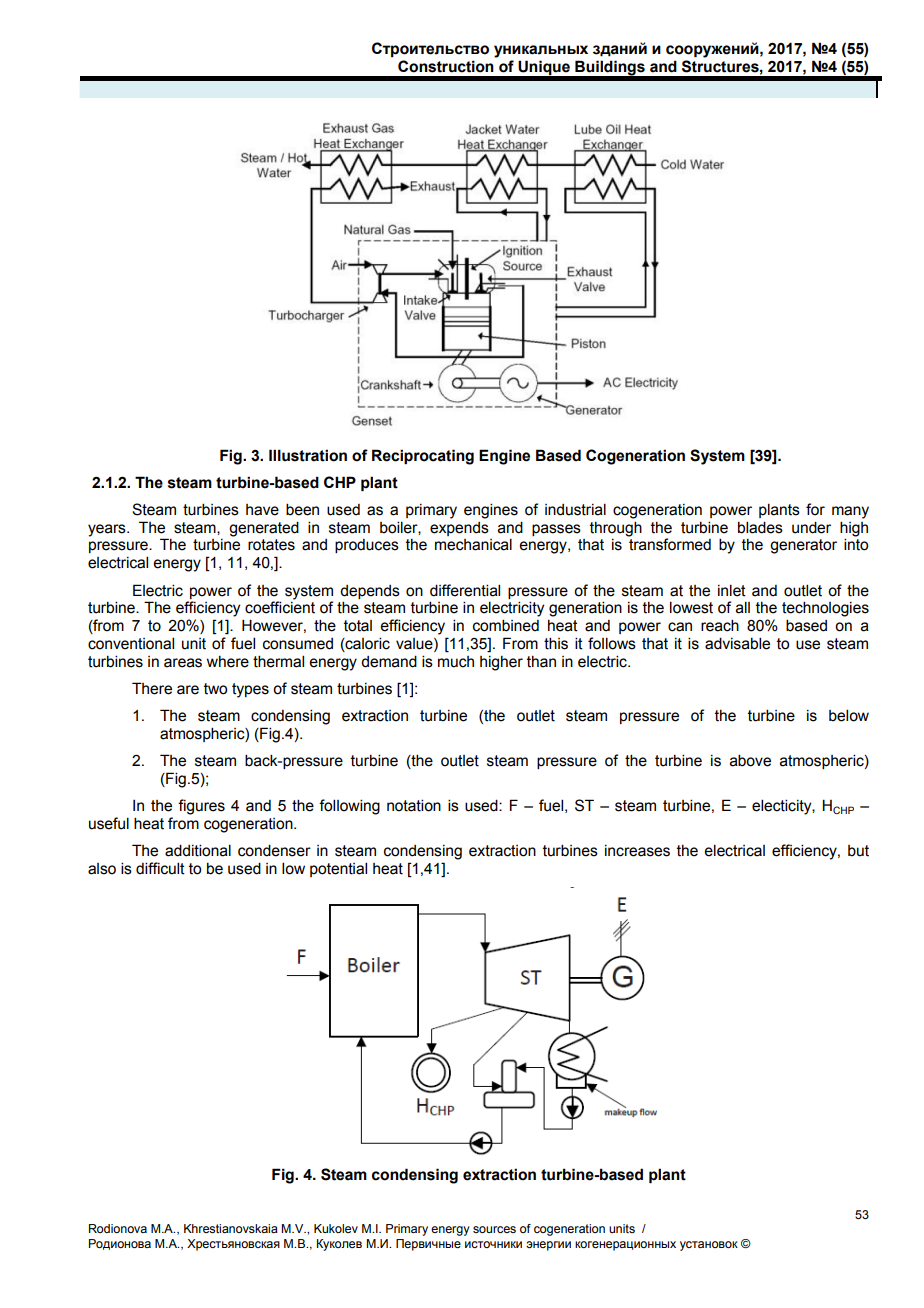  I want to click on advisable, so click(737, 643).
